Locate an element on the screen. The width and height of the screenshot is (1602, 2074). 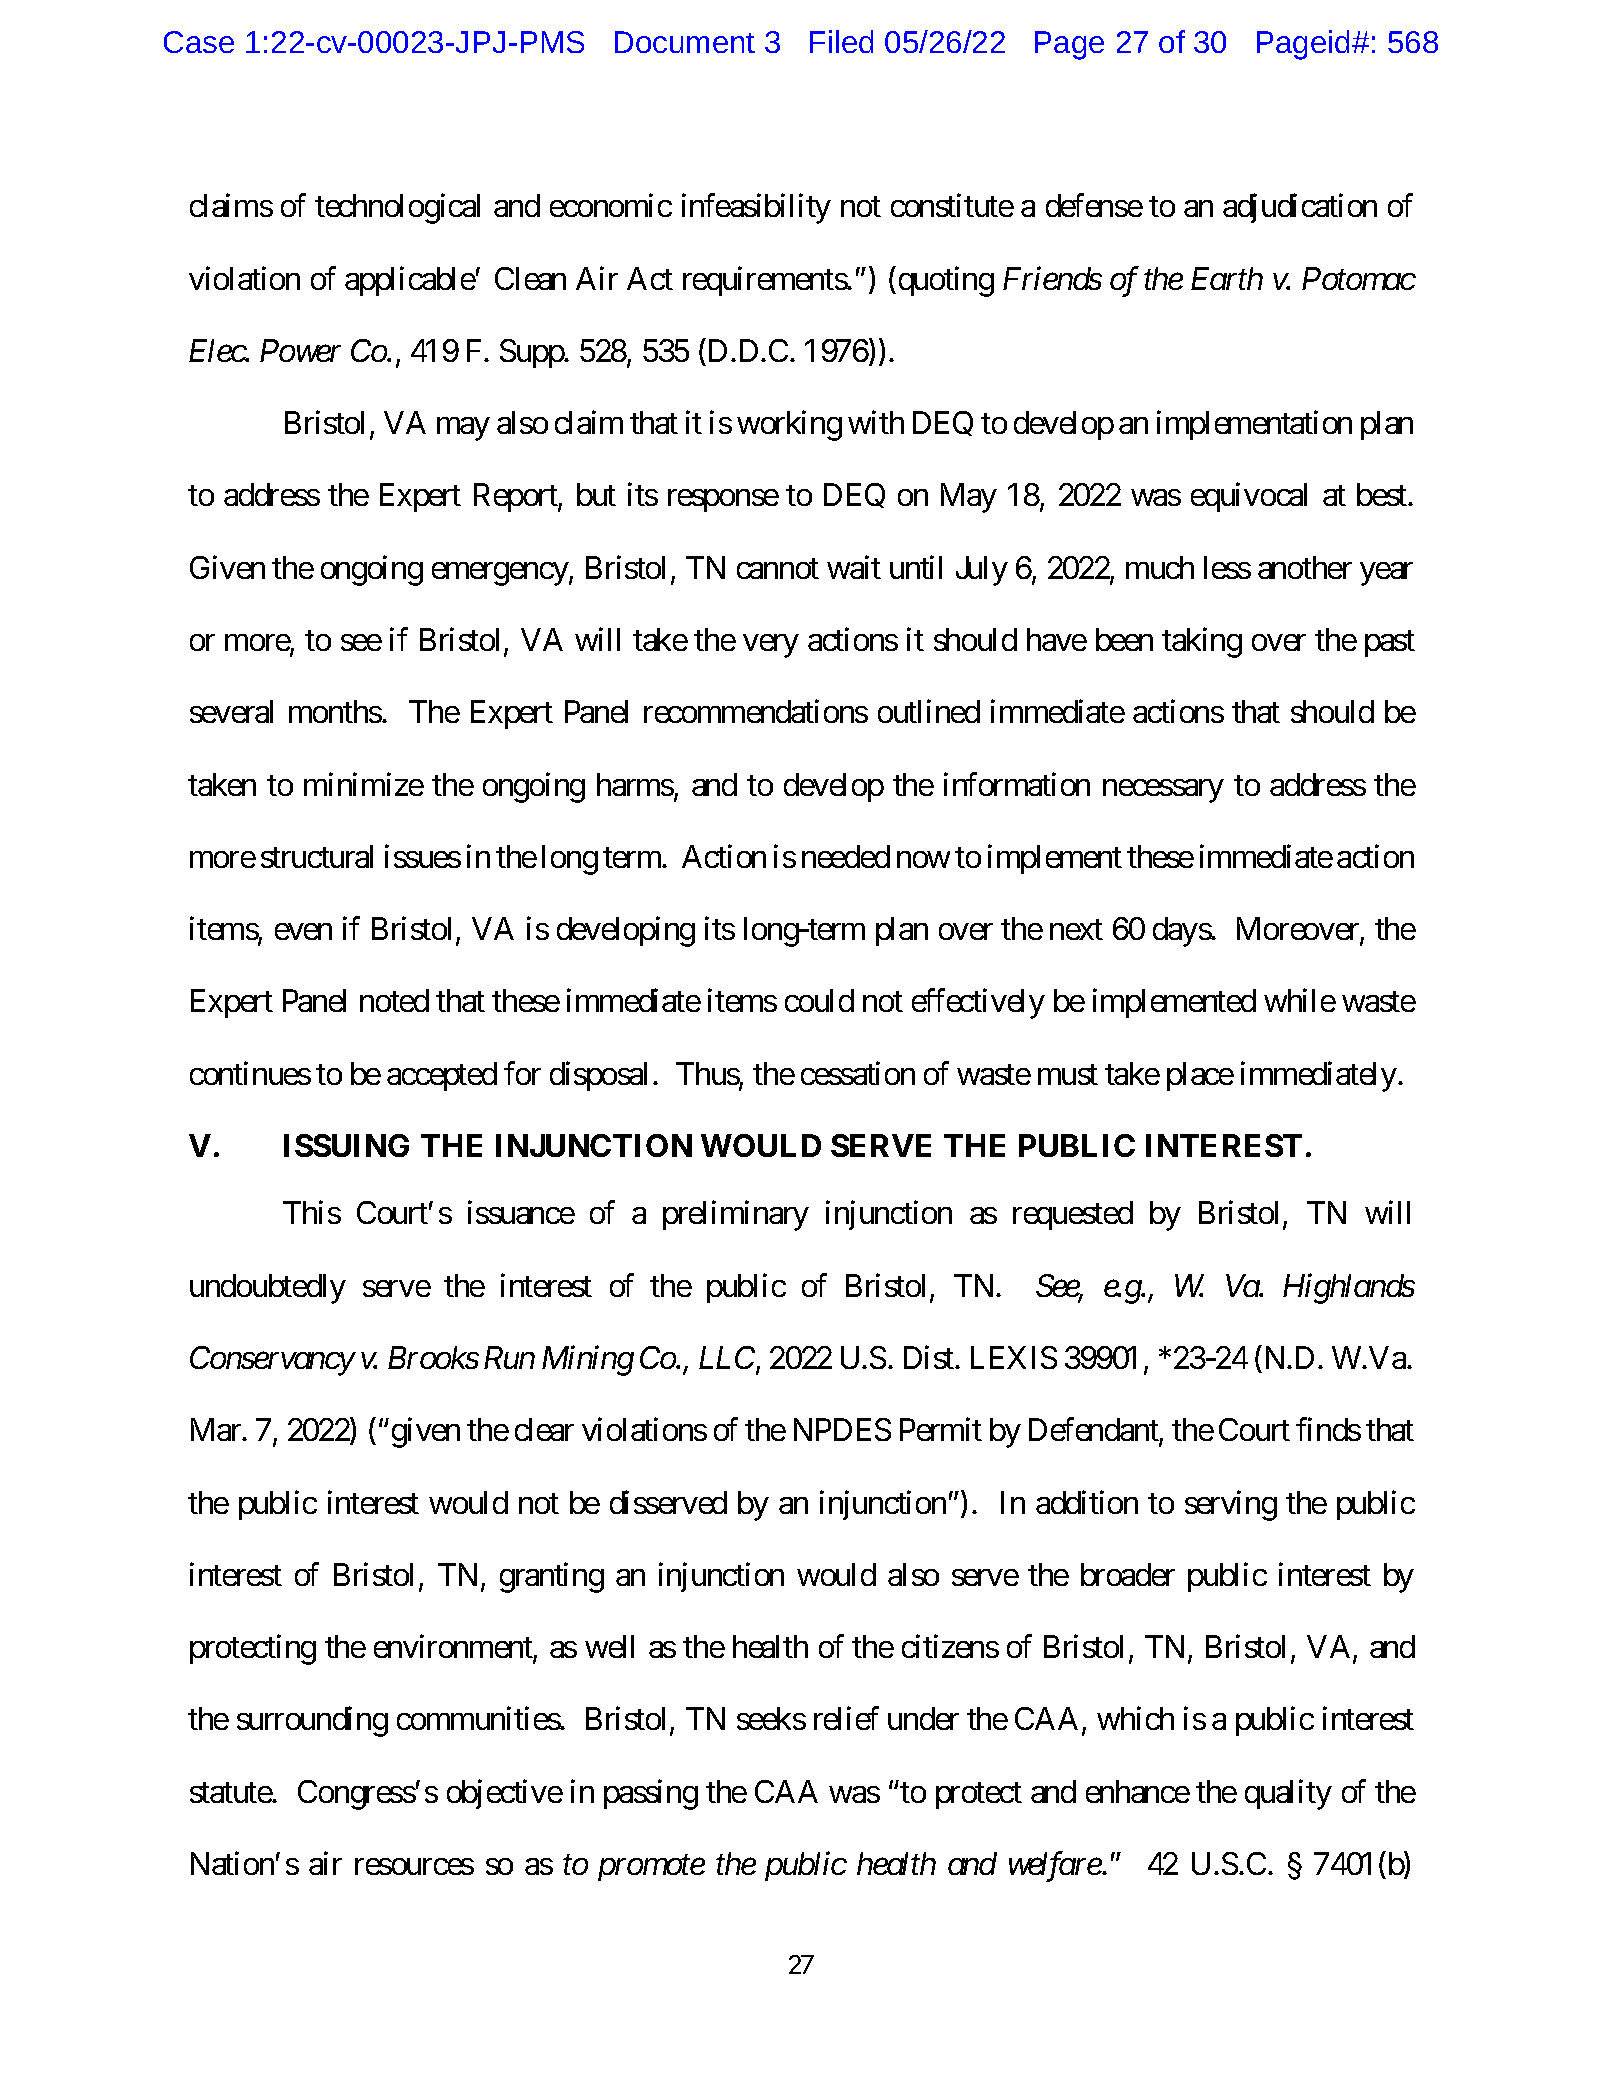
equivocal is located at coordinates (1249, 497).
